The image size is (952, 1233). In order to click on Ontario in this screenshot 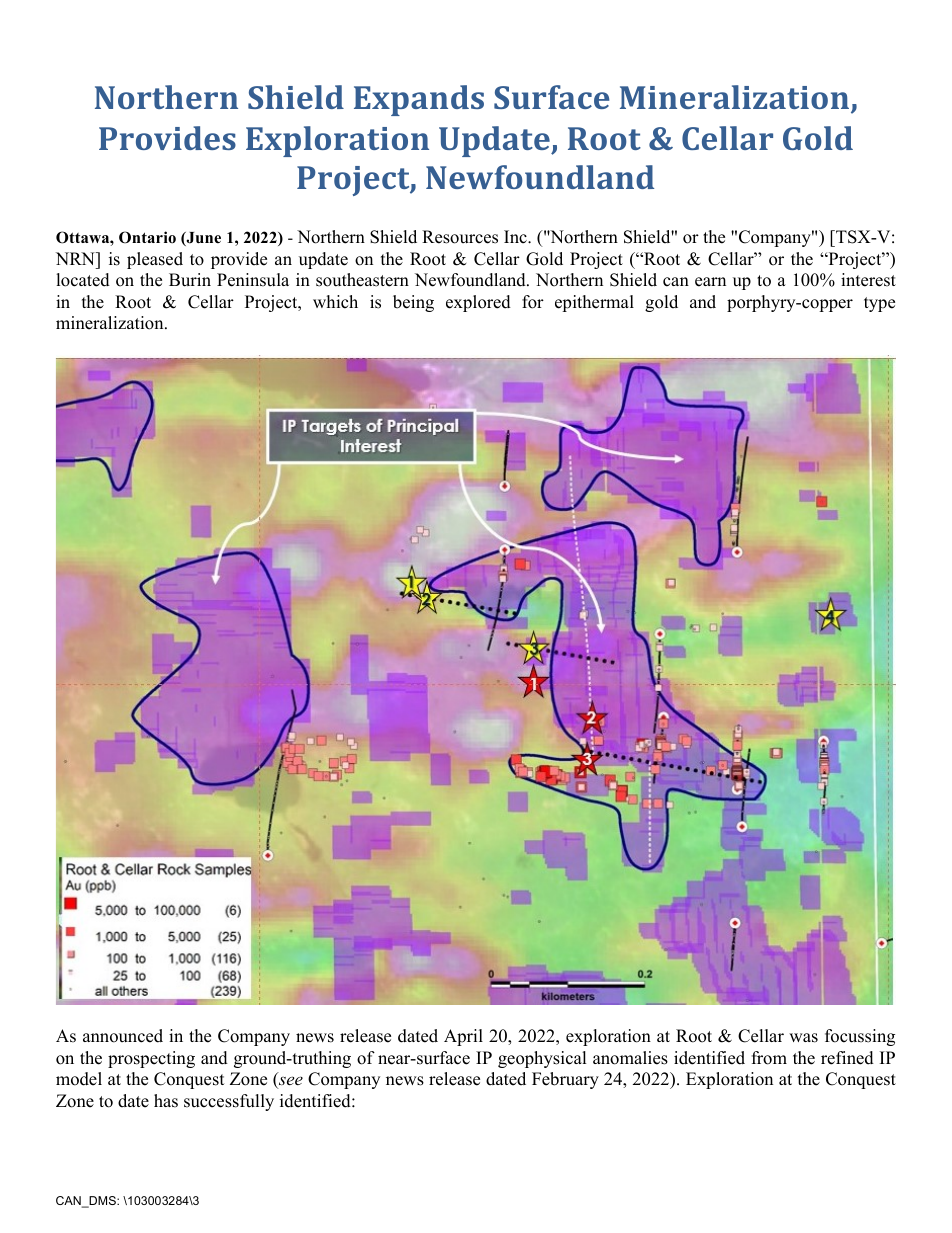, I will do `click(147, 237)`.
